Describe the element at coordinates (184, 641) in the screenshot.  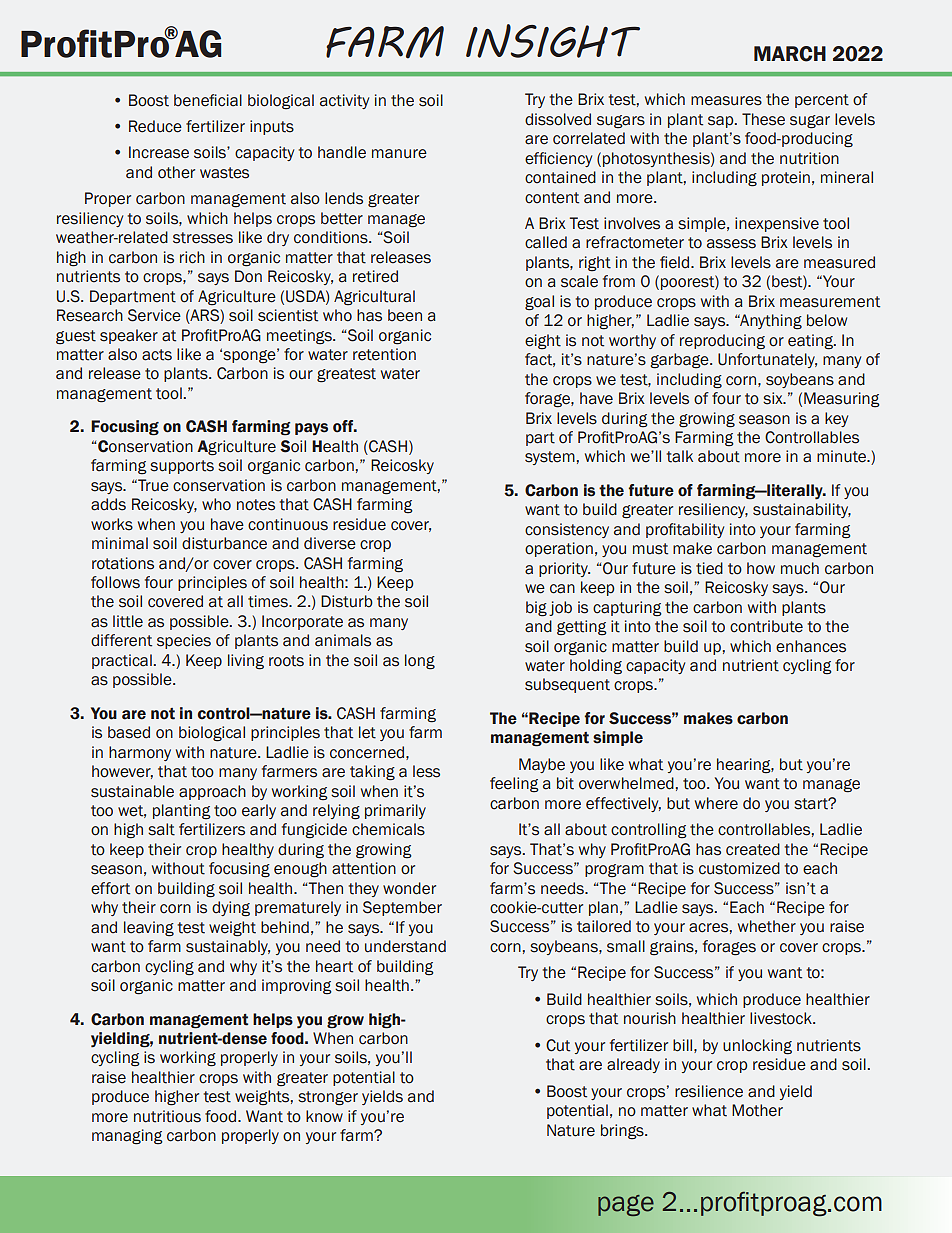
I see `species` at that location.
